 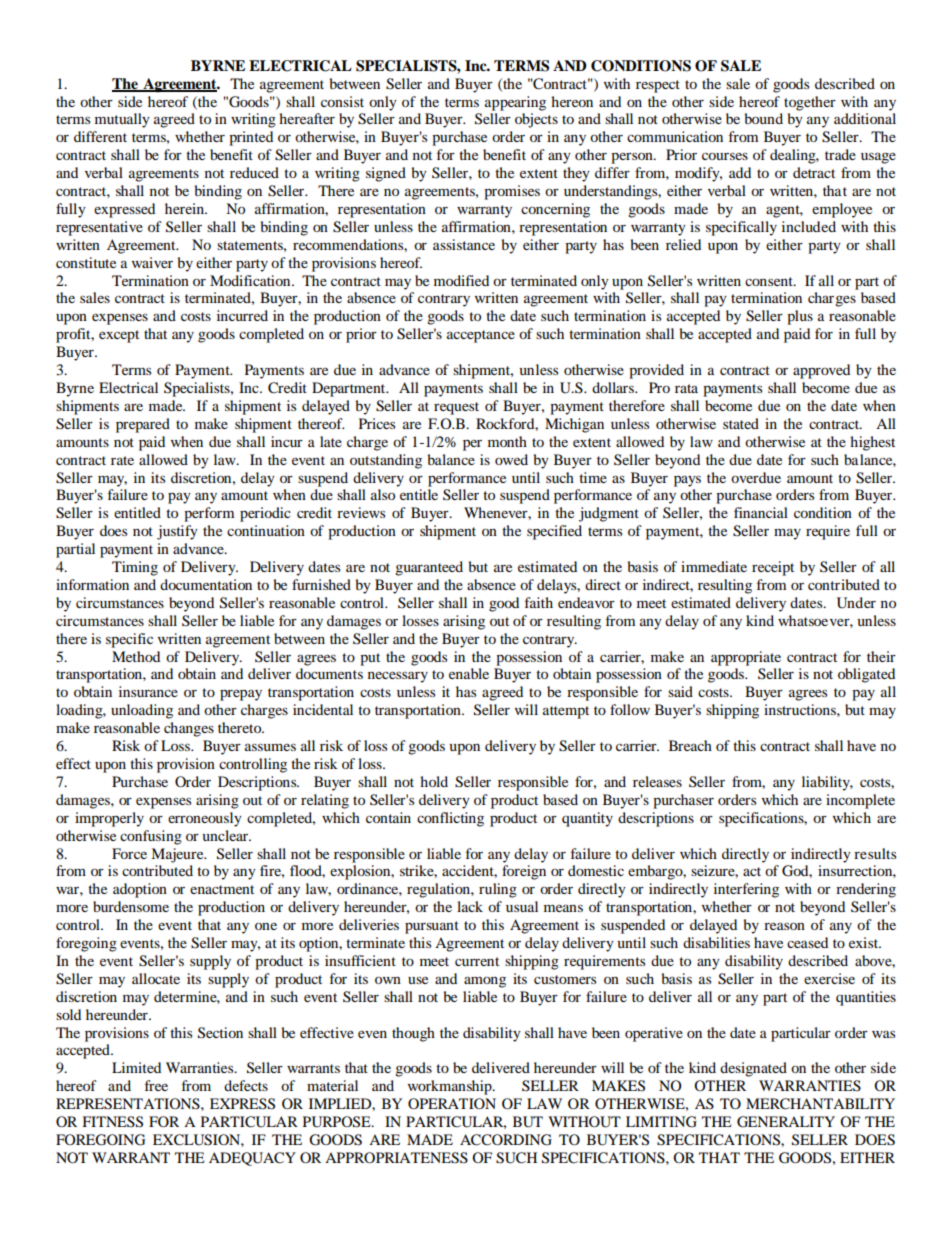 I want to click on interfering, so click(x=746, y=890).
